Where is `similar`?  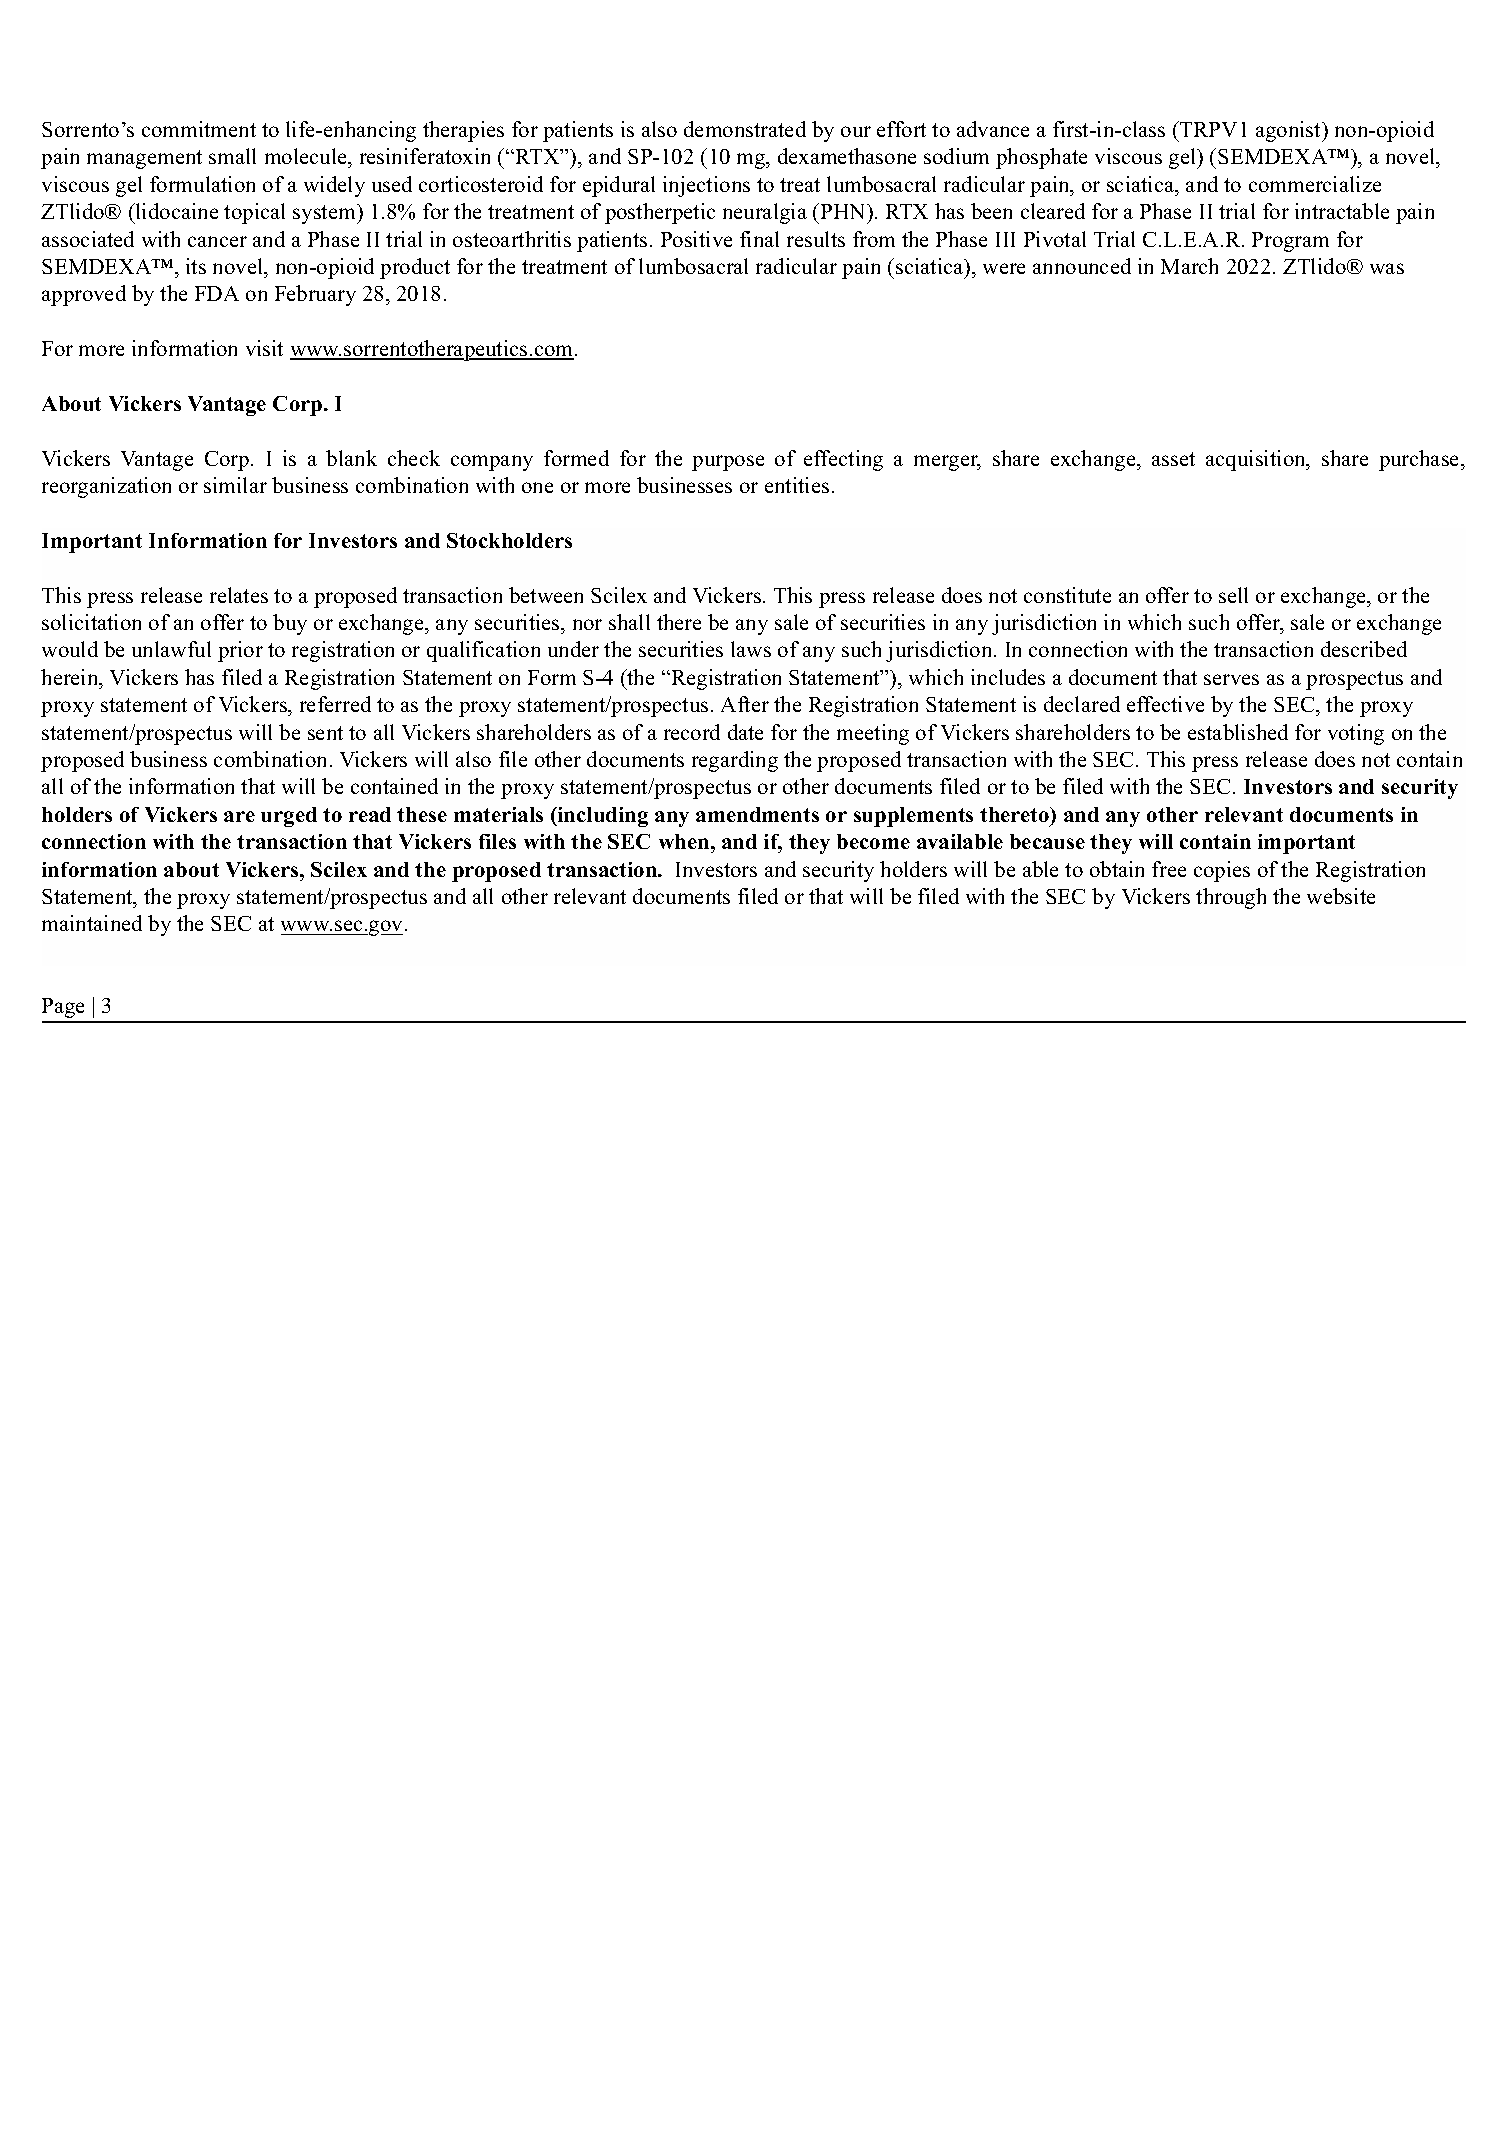 similar is located at coordinates (235, 485).
